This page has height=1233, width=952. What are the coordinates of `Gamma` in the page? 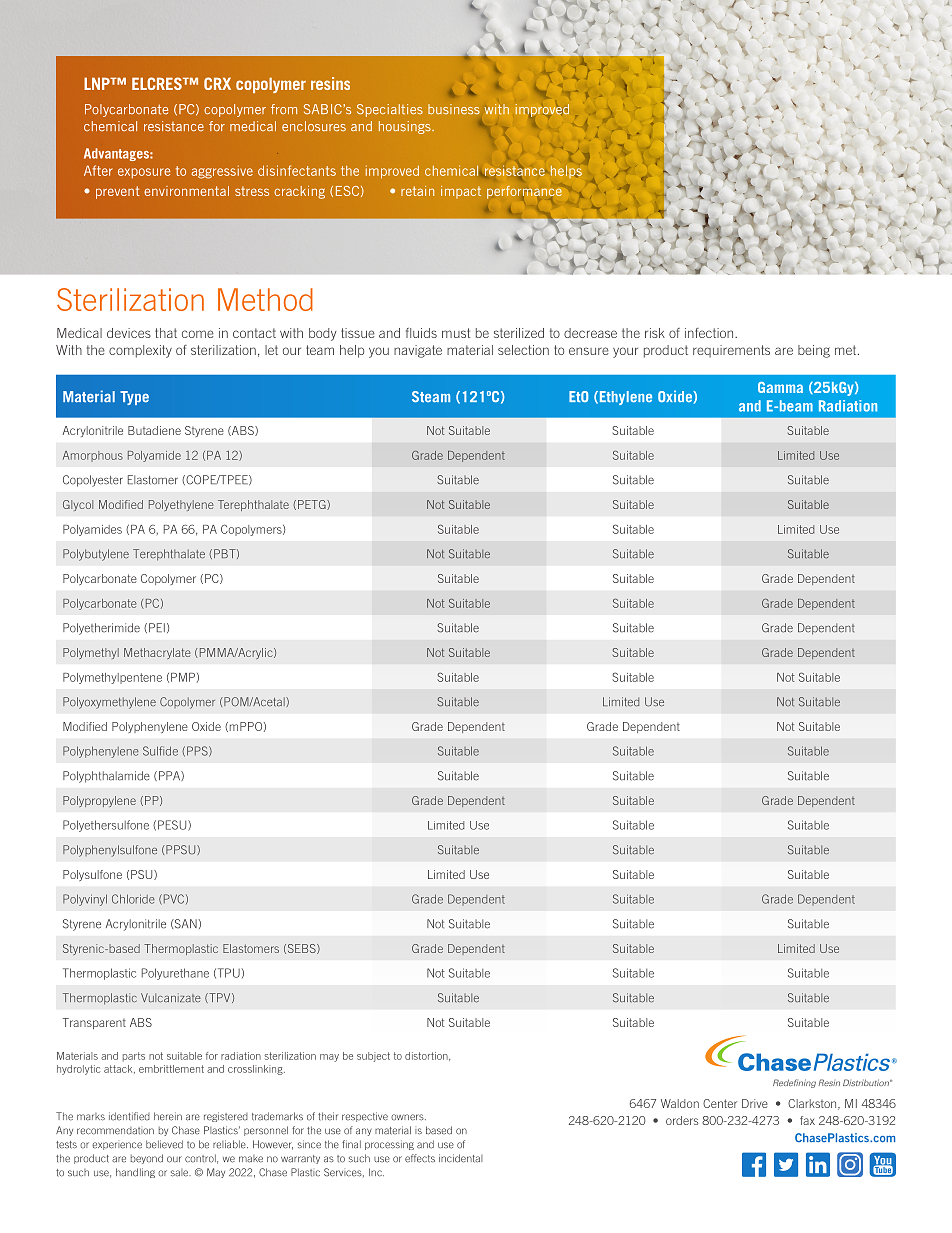 It's located at (780, 387).
